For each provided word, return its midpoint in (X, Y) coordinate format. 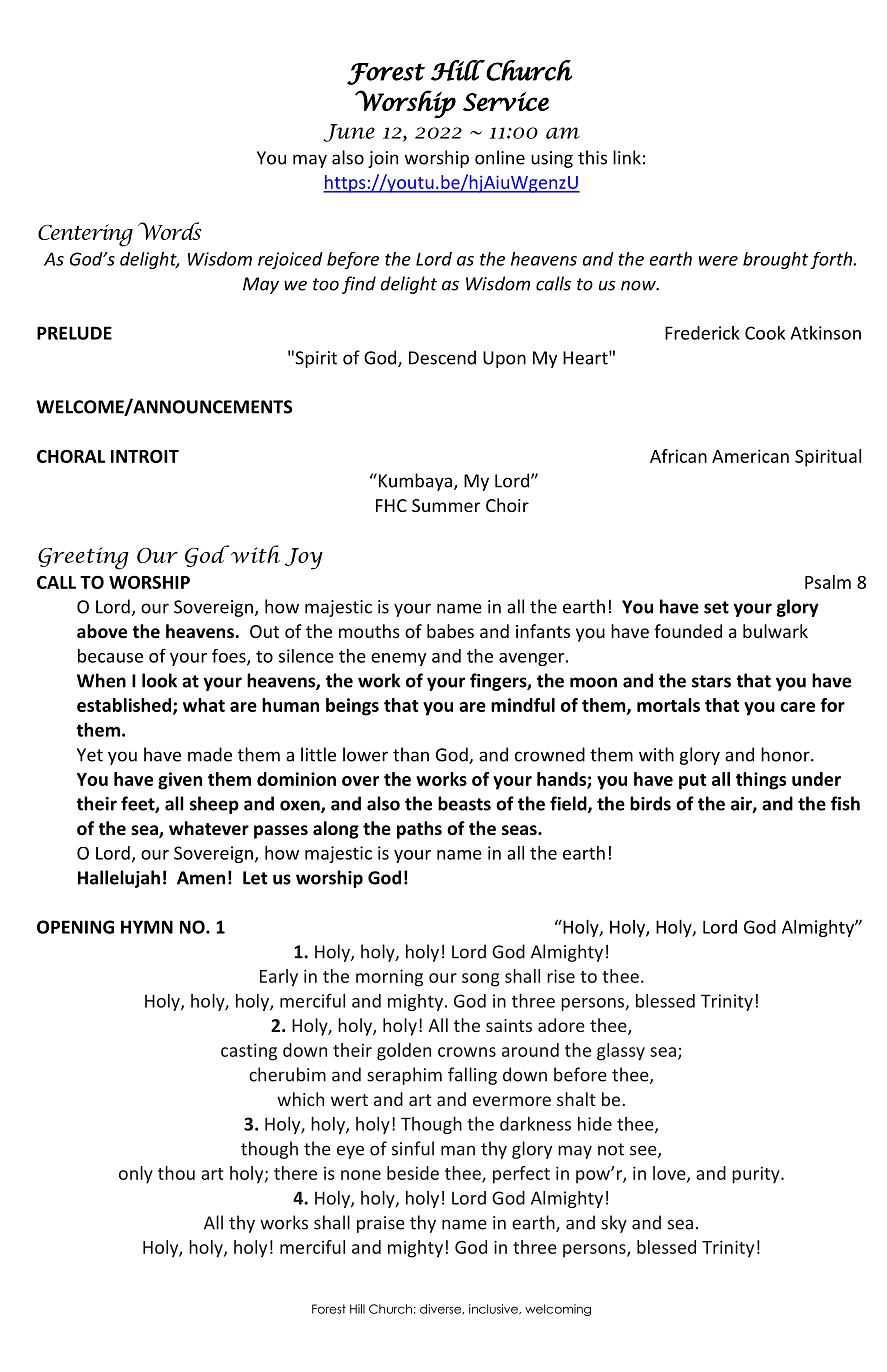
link (627, 157)
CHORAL (71, 456)
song (481, 980)
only (136, 1175)
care (797, 707)
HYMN (147, 927)
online (500, 157)
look (159, 680)
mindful (523, 705)
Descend (442, 357)
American (750, 456)
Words (170, 231)
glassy (621, 1052)
